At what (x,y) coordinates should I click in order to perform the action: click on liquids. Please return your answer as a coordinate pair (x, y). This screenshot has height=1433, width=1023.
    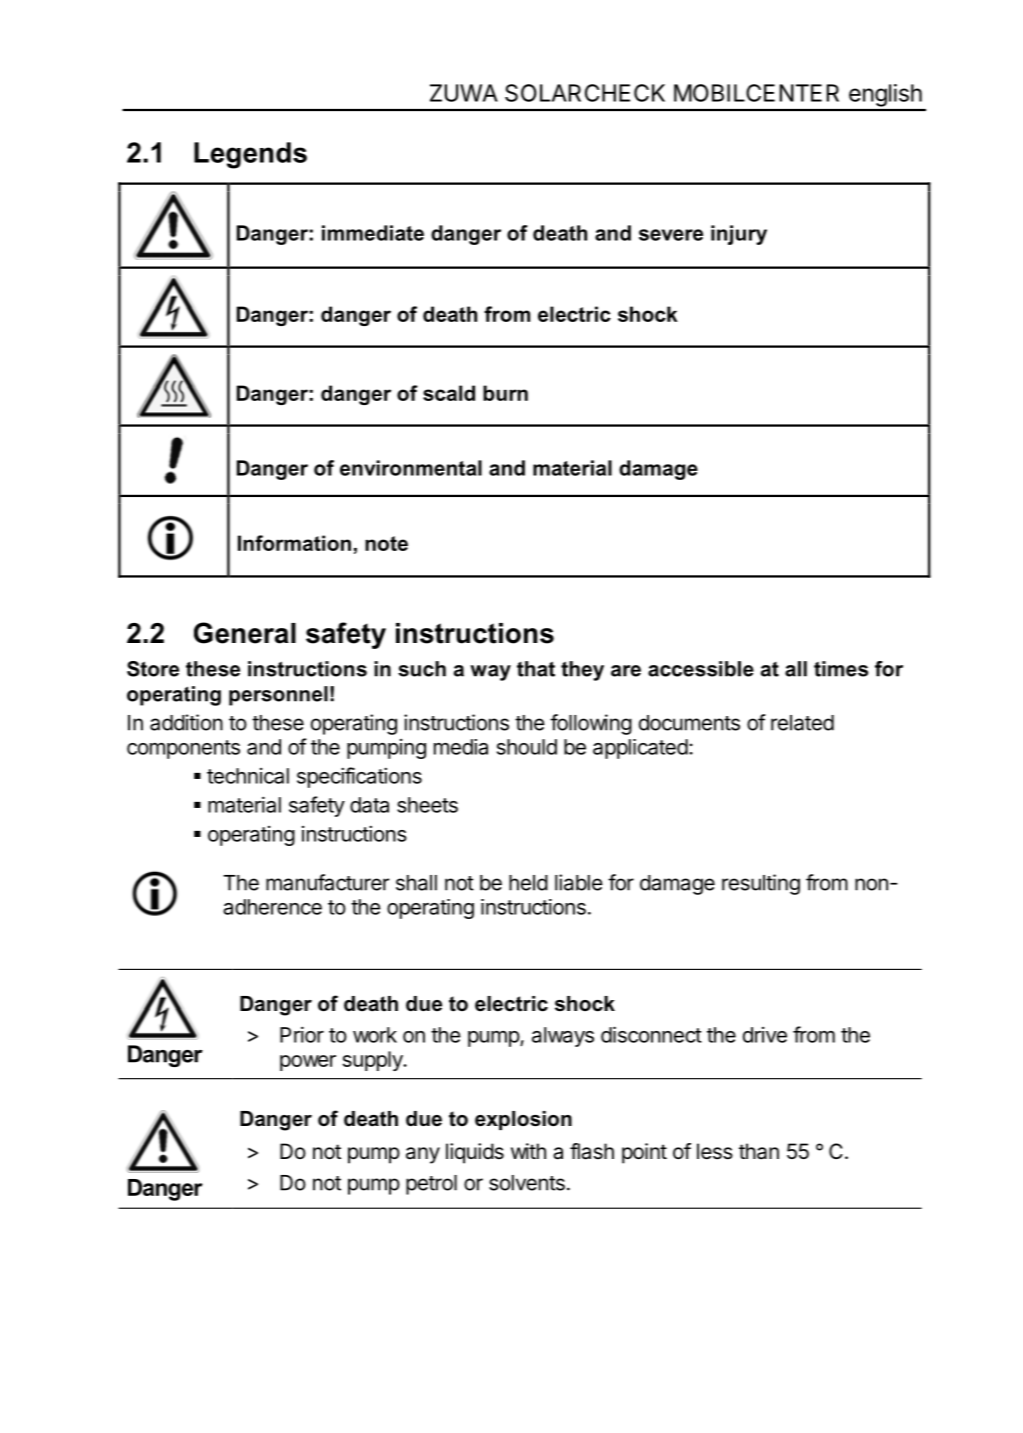
    Looking at the image, I should click on (475, 1153).
